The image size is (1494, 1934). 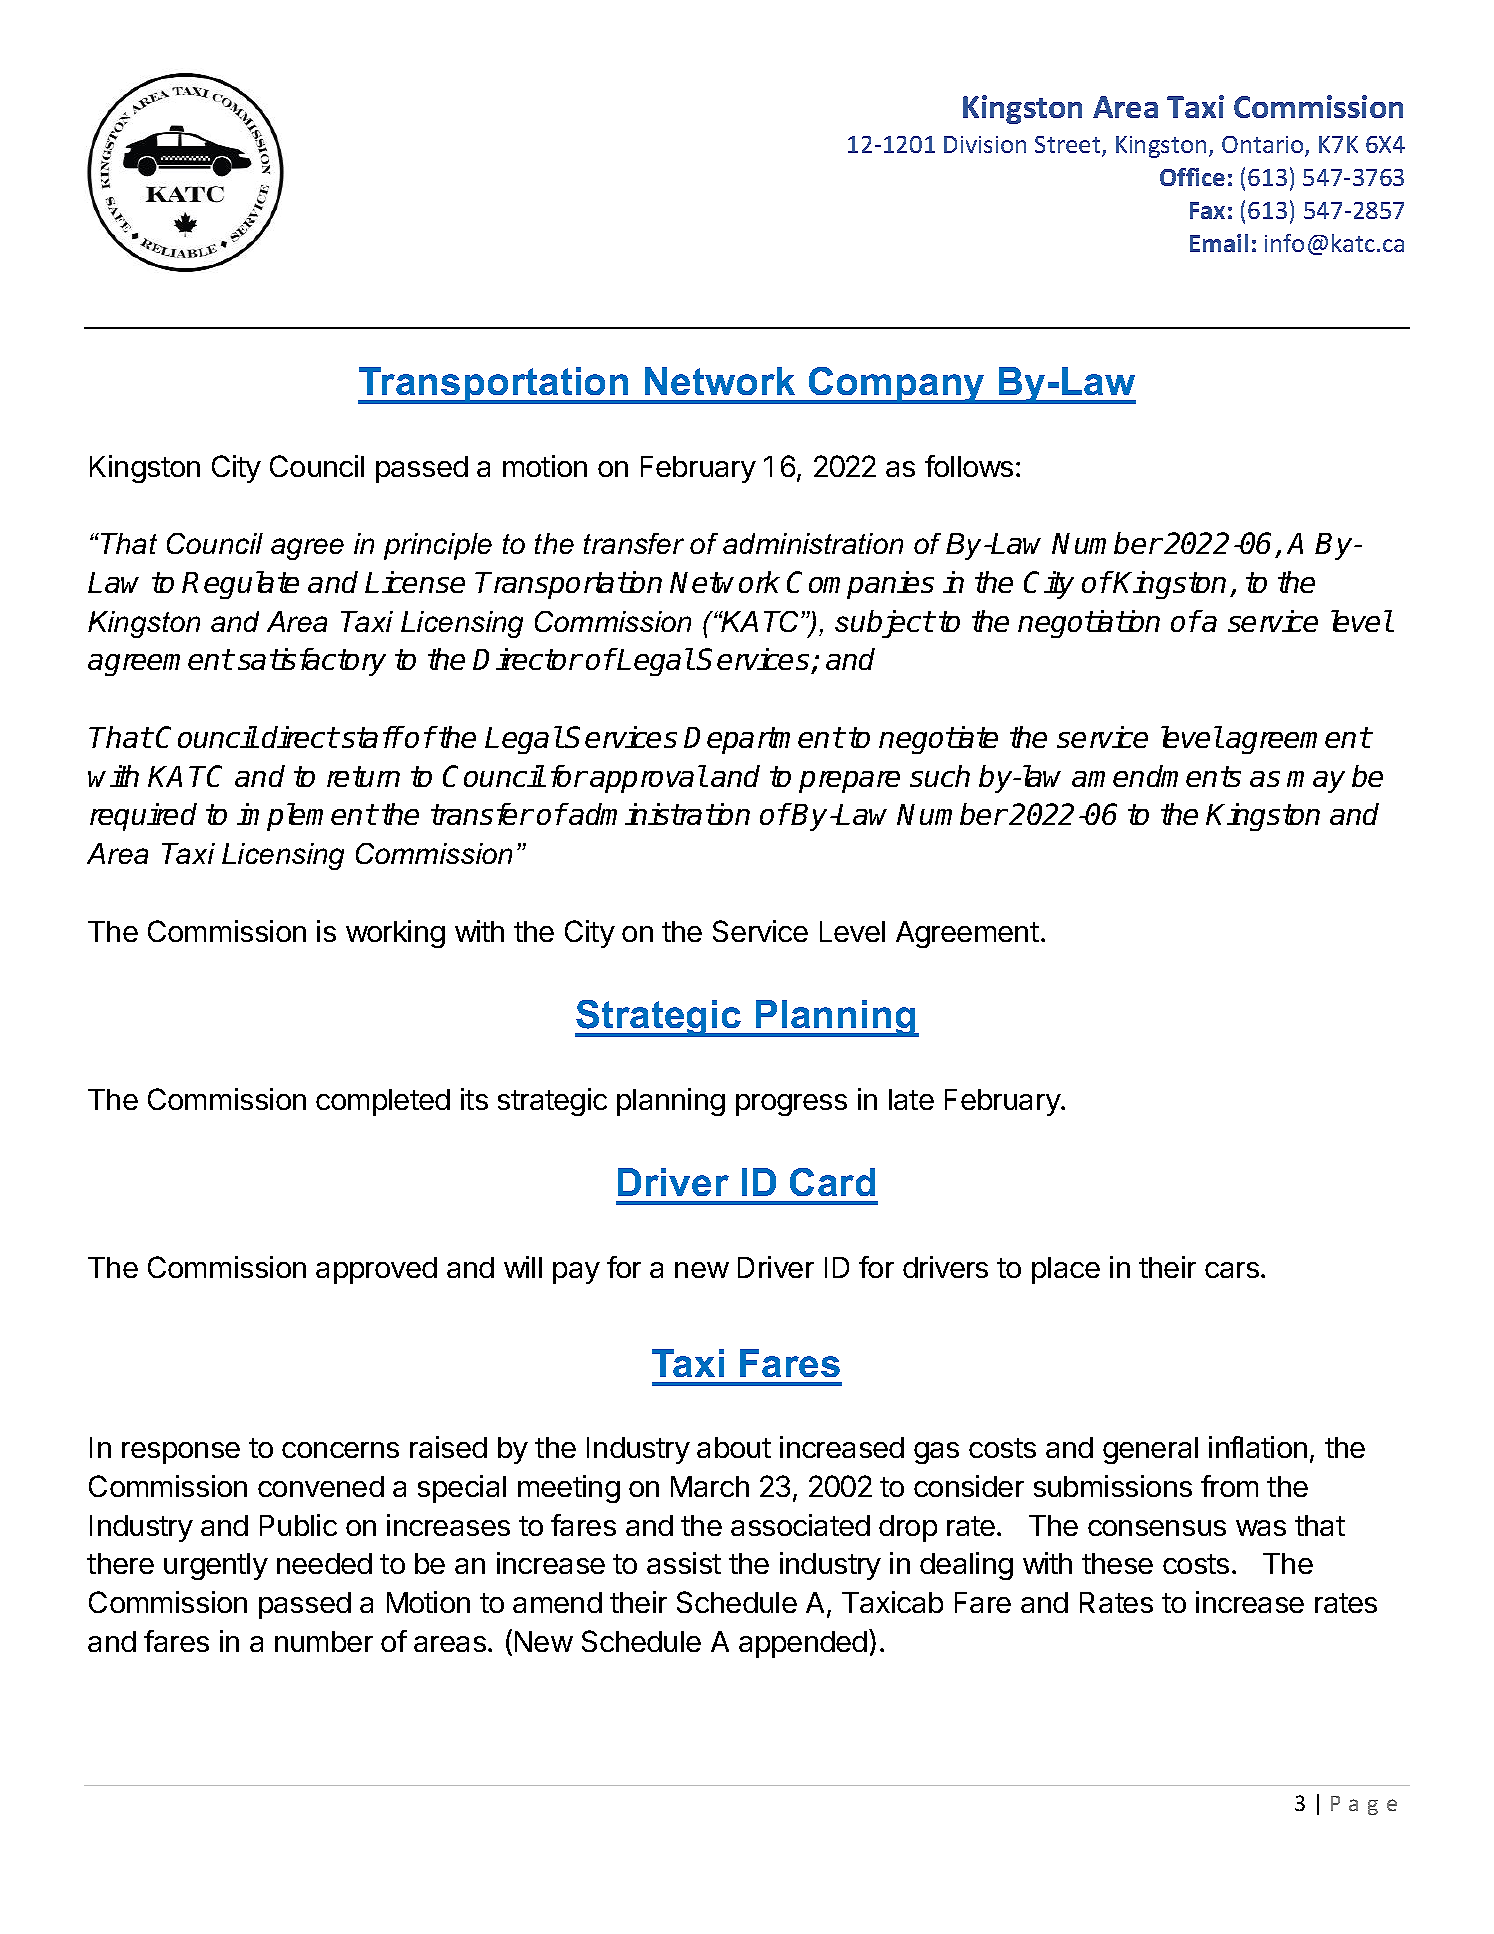 What do you see at coordinates (216, 1566) in the screenshot?
I see `urgently` at bounding box center [216, 1566].
